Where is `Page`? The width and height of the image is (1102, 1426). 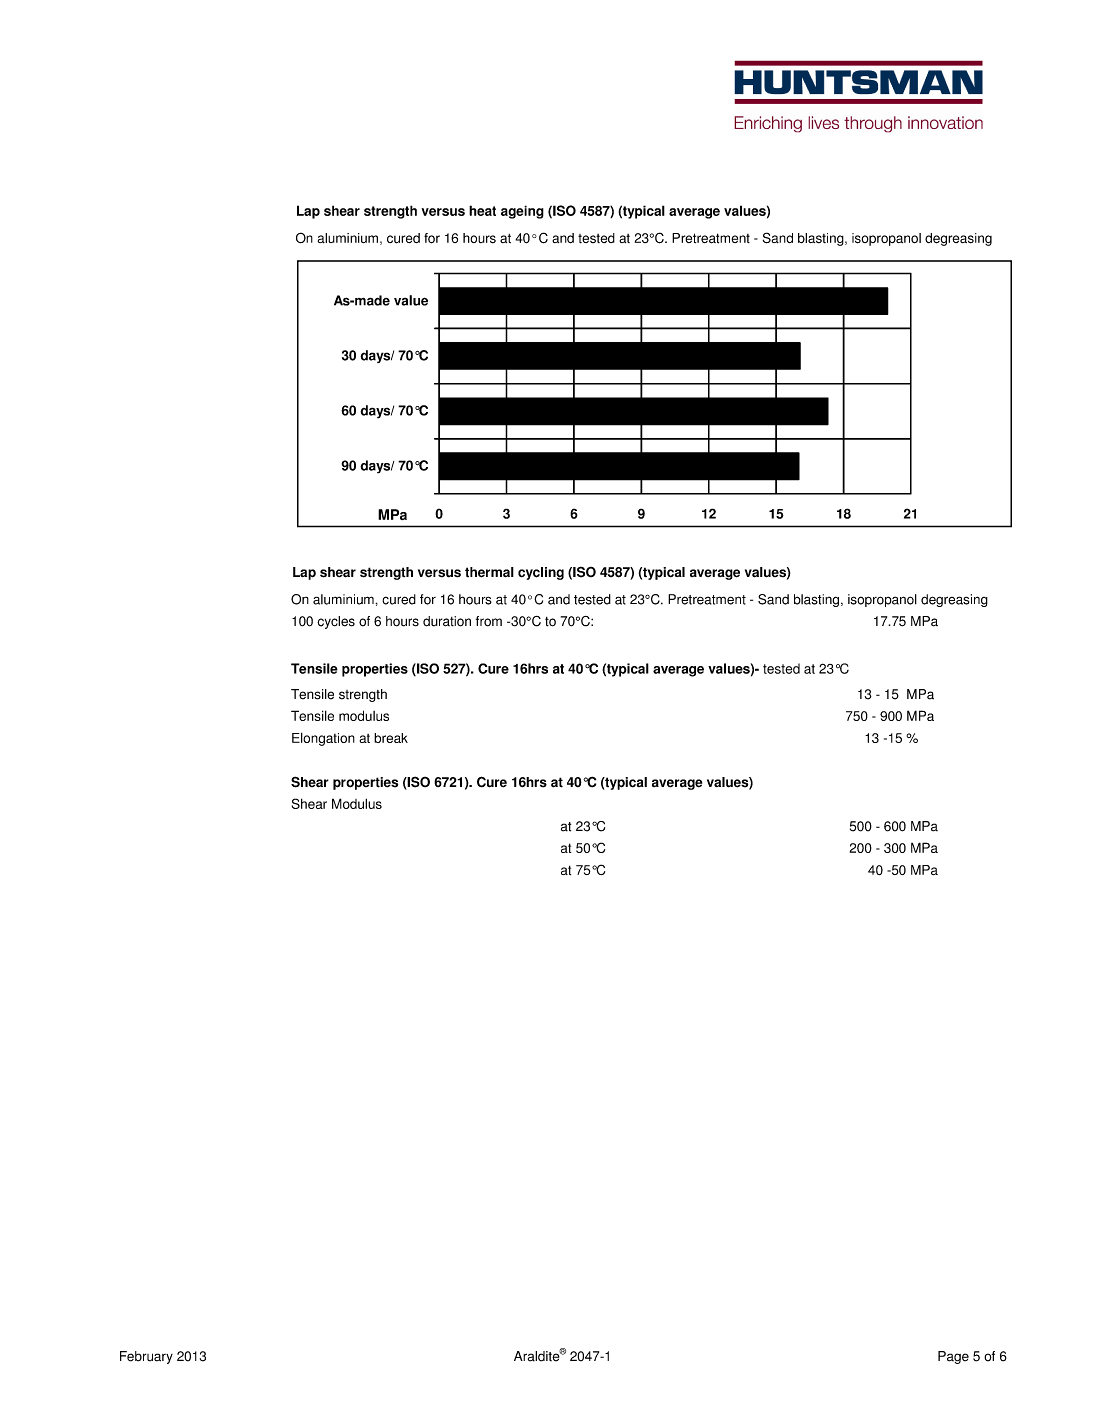
Page is located at coordinates (953, 1357).
